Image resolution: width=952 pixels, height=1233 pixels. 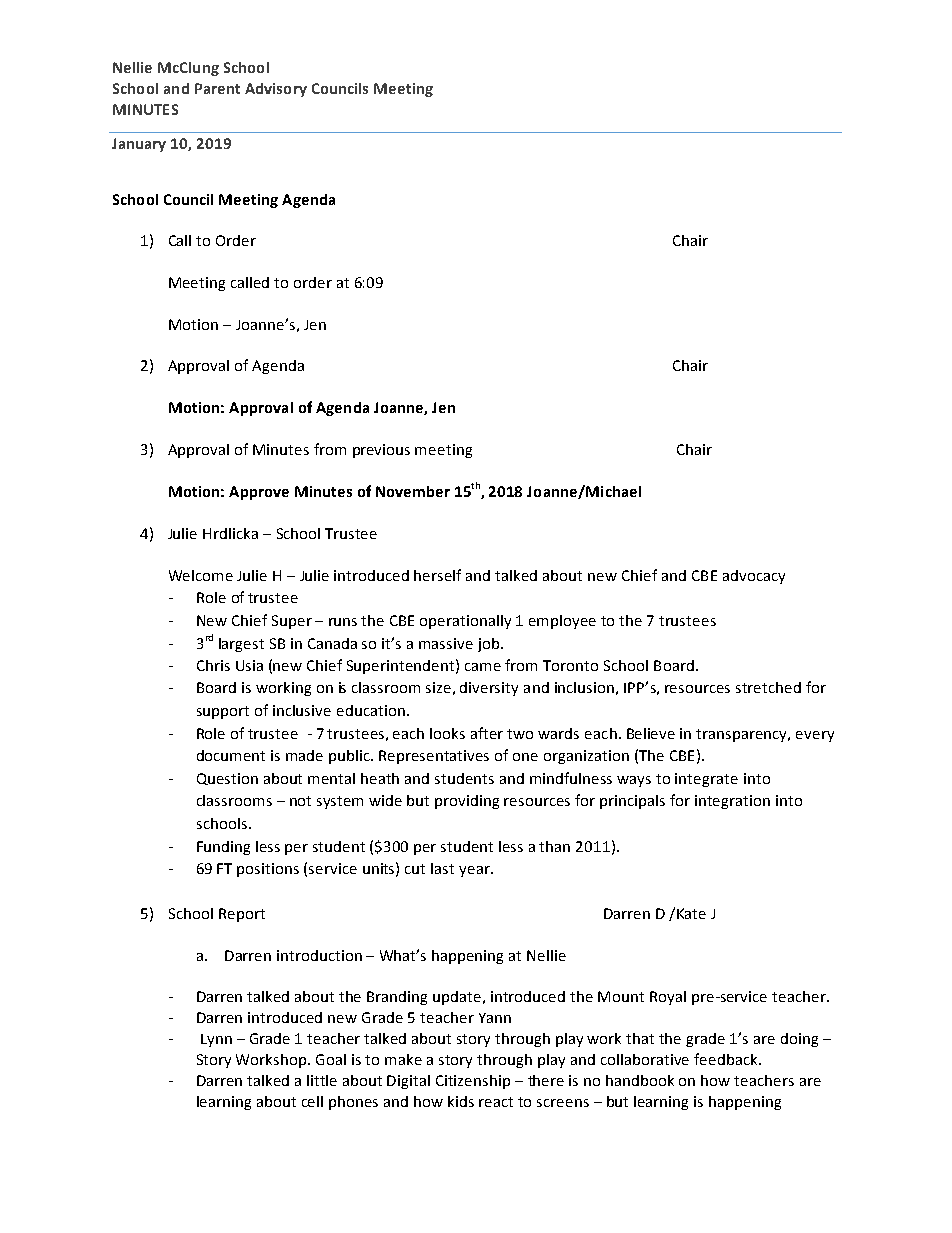 What do you see at coordinates (473, 1082) in the screenshot?
I see `Citizenship` at bounding box center [473, 1082].
